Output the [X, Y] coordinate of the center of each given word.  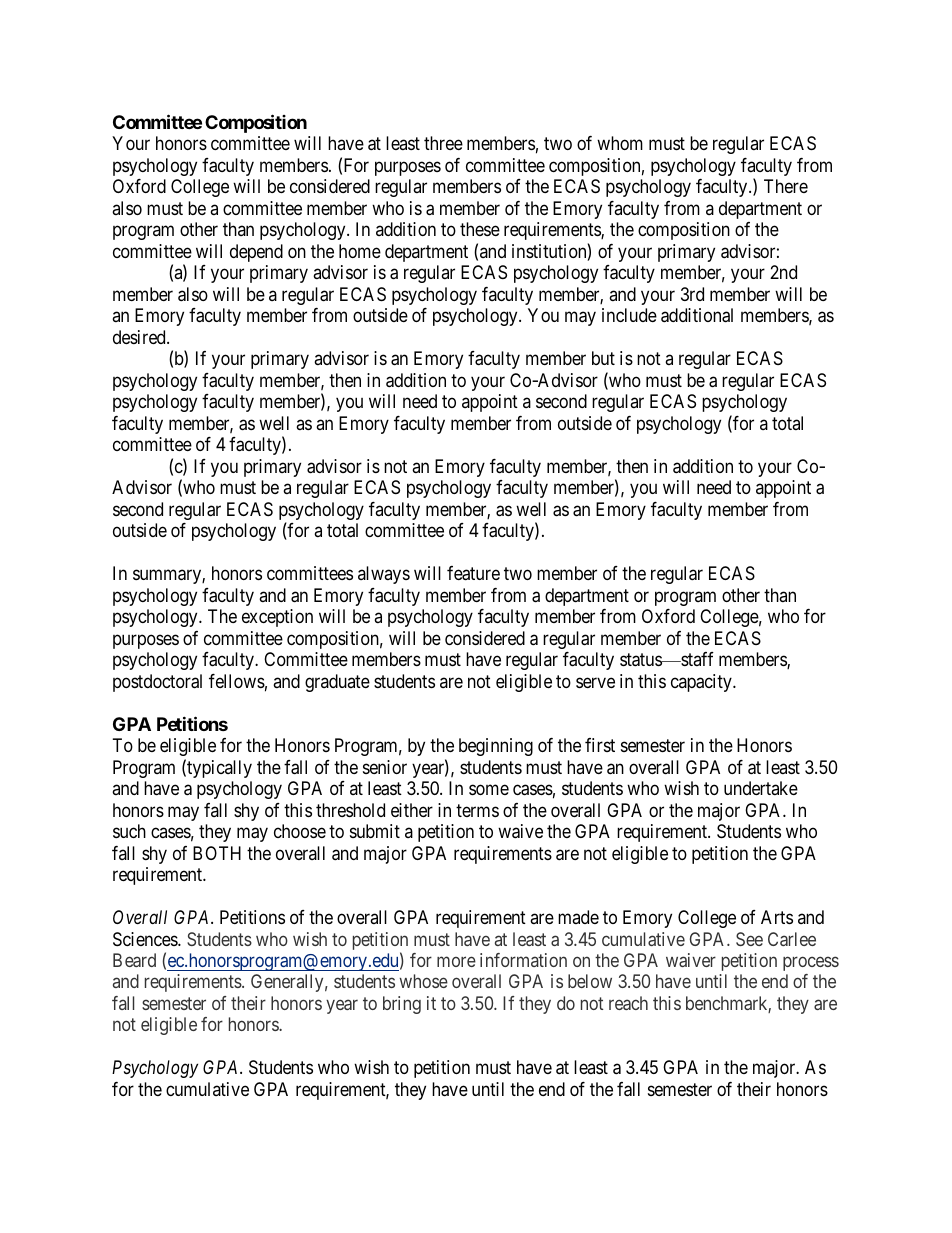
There [786, 186]
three [443, 143]
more [456, 961]
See [749, 939]
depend [256, 253]
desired [140, 337]
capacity [702, 683]
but [603, 358]
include [629, 315]
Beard [134, 960]
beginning [496, 747]
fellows [237, 681]
